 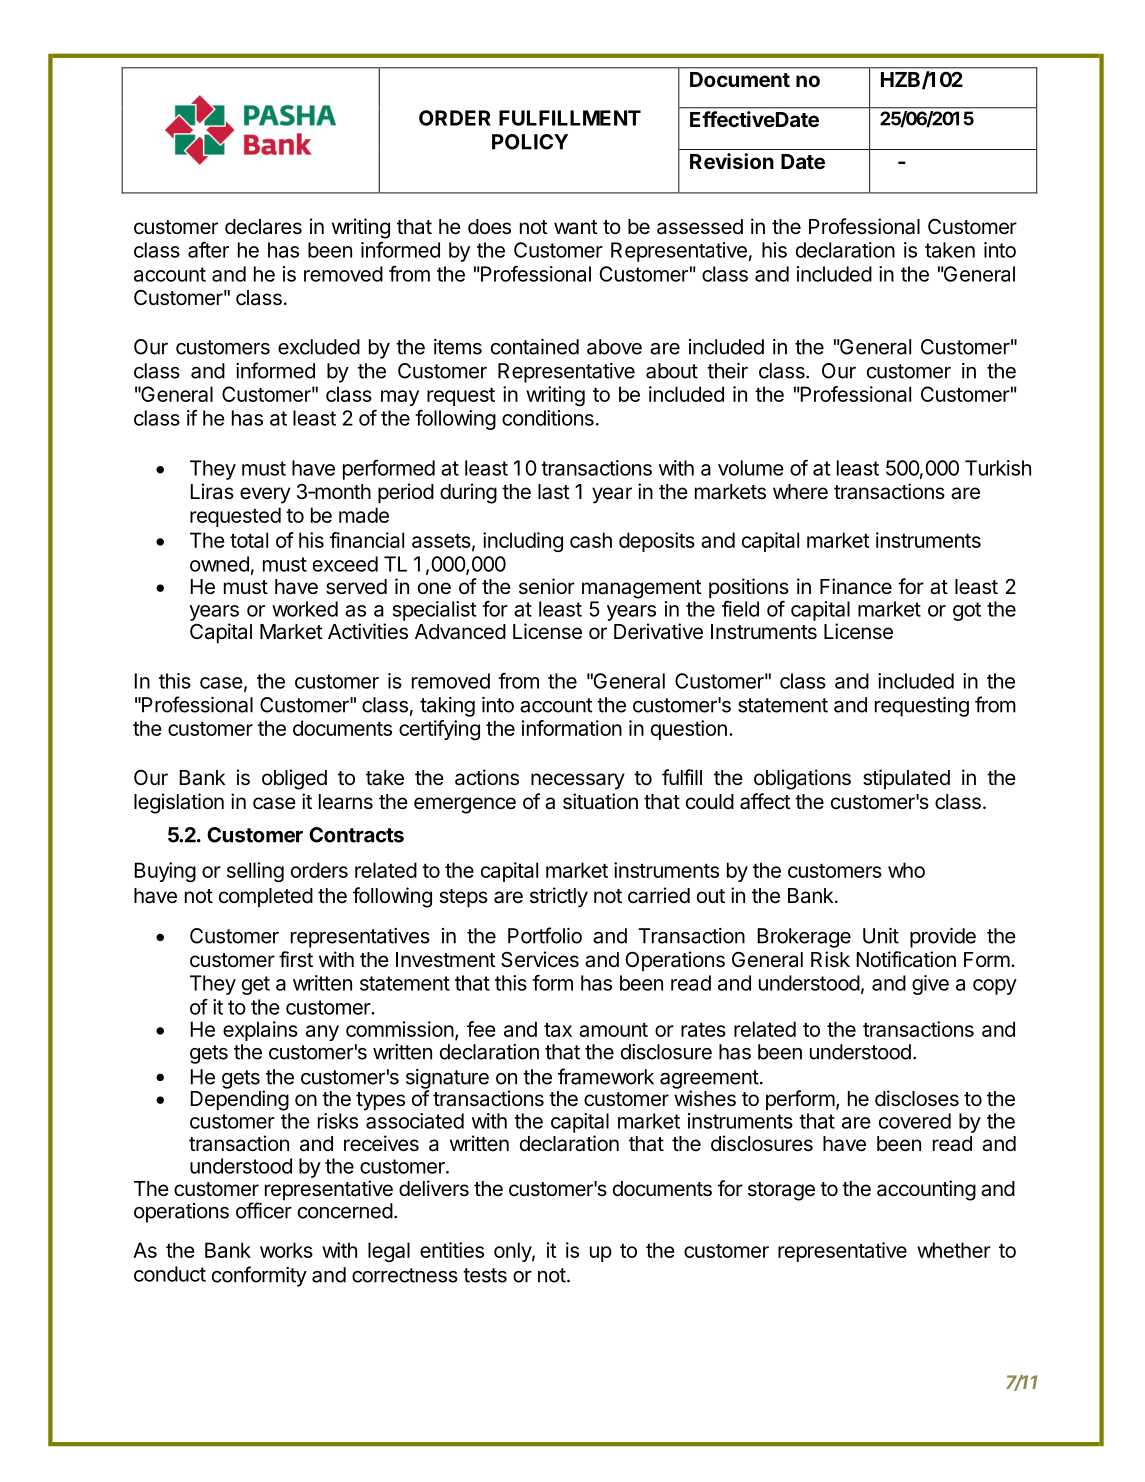 I want to click on whether, so click(x=954, y=1250).
